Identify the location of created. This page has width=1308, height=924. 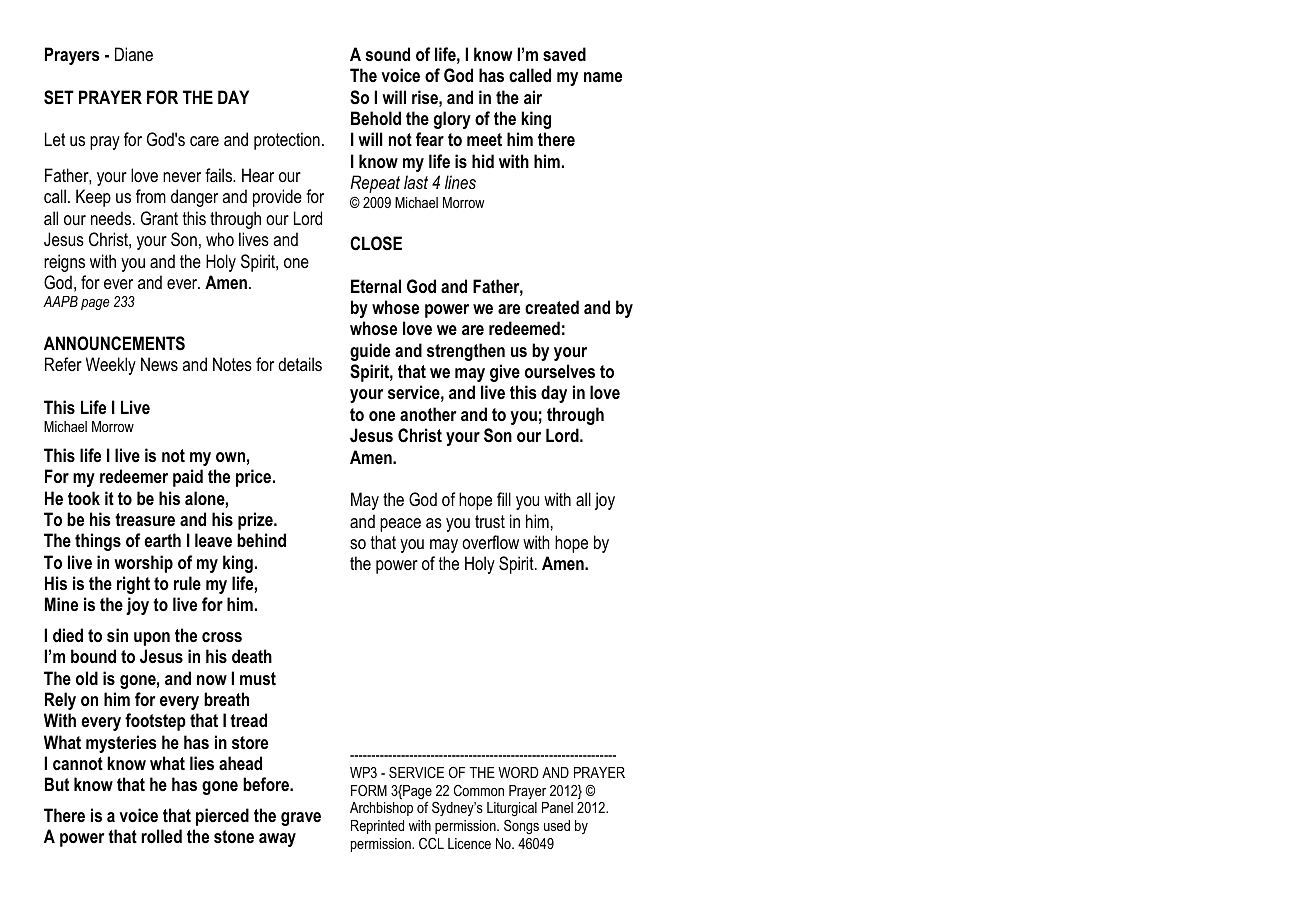
(552, 307).
